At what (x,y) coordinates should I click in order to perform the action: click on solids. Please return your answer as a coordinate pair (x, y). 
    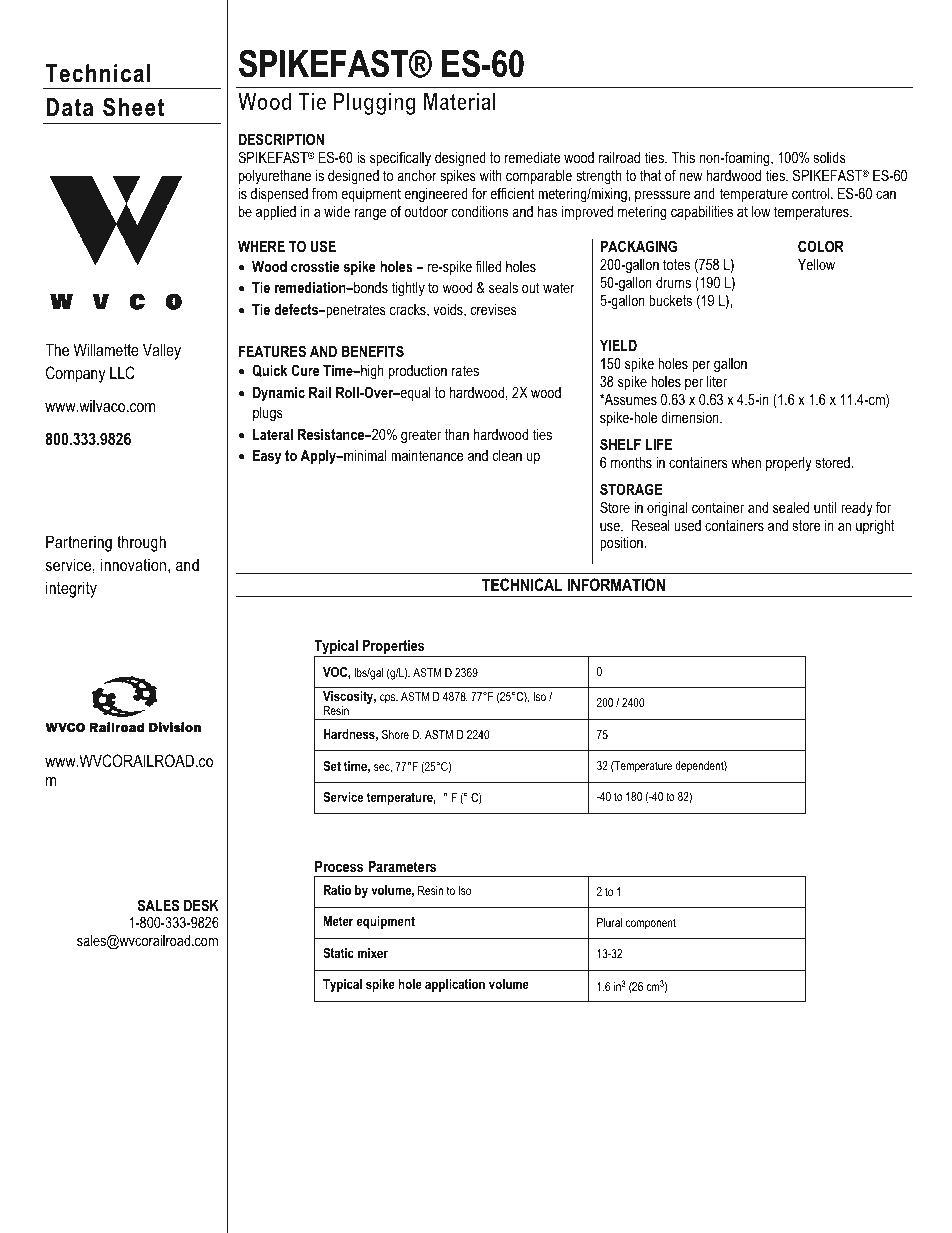
    Looking at the image, I should click on (830, 157).
